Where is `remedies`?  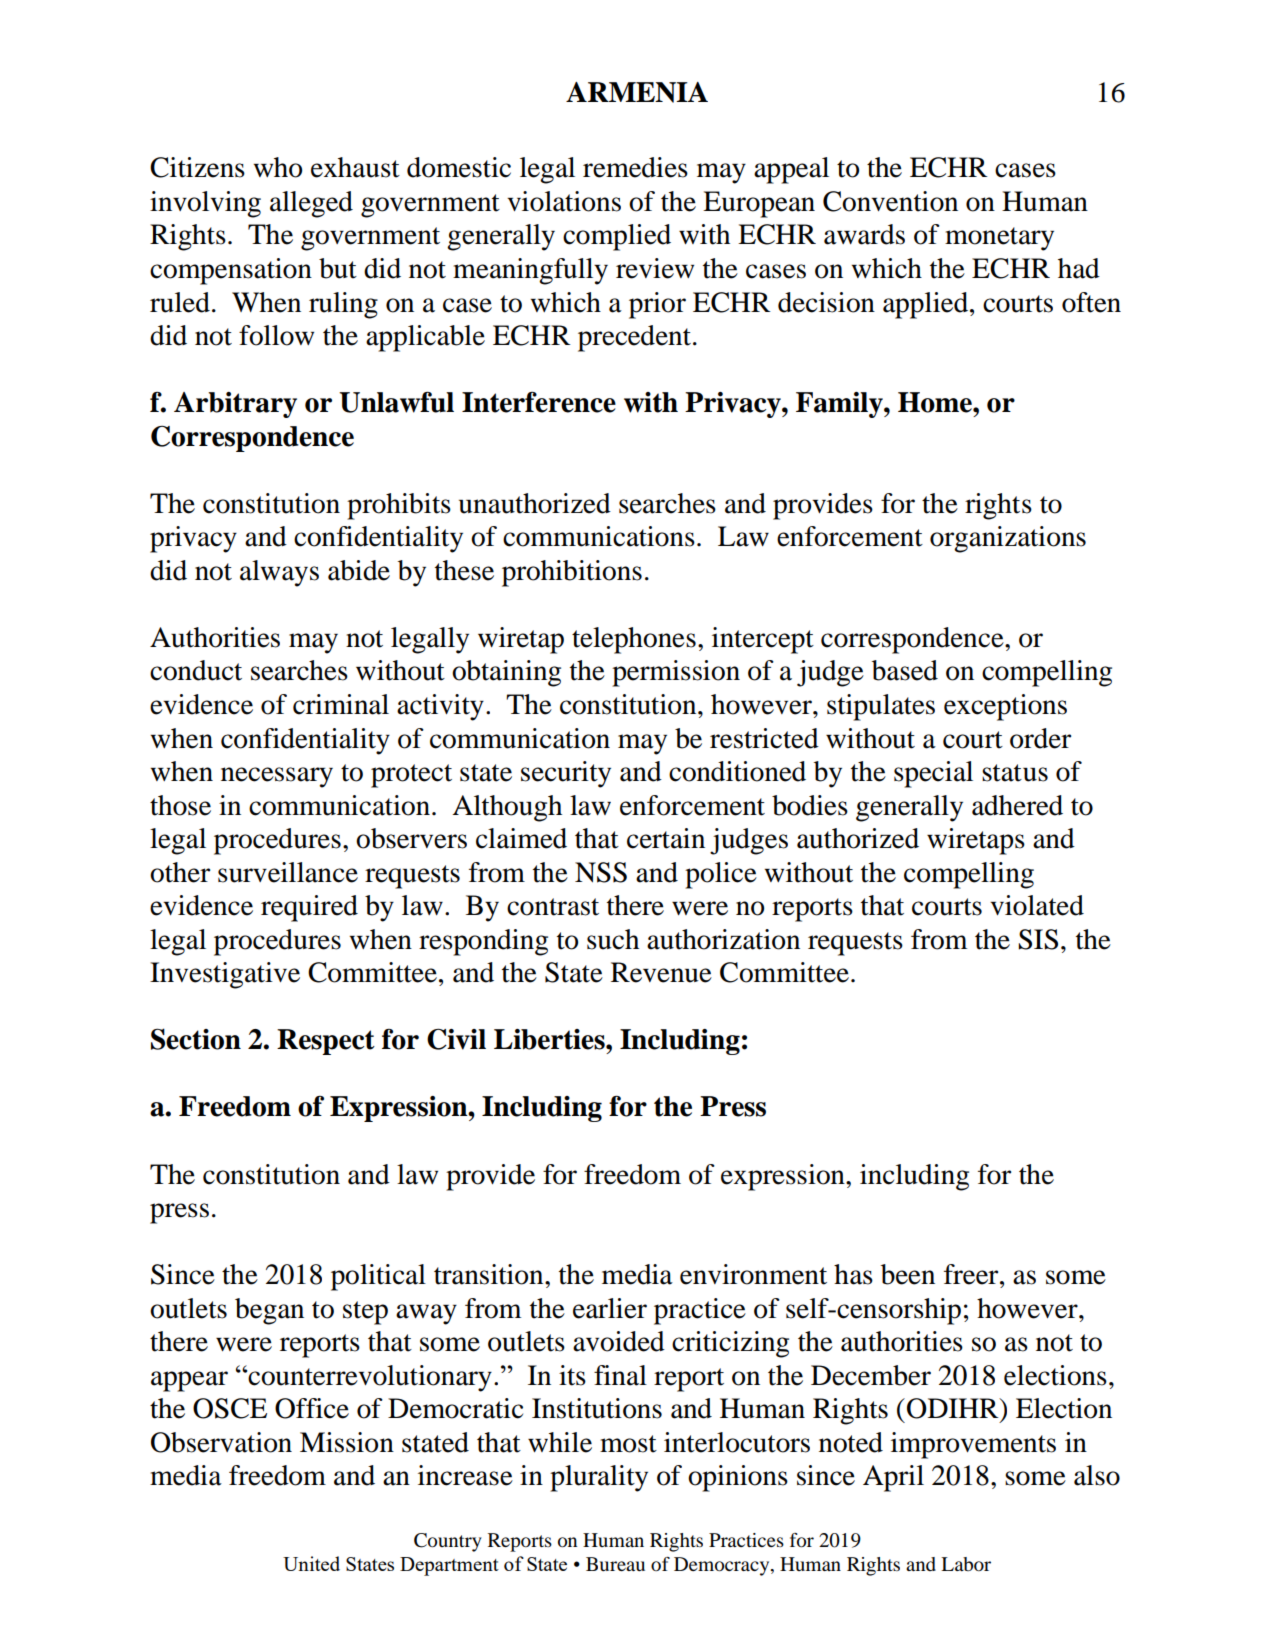 remedies is located at coordinates (635, 167).
